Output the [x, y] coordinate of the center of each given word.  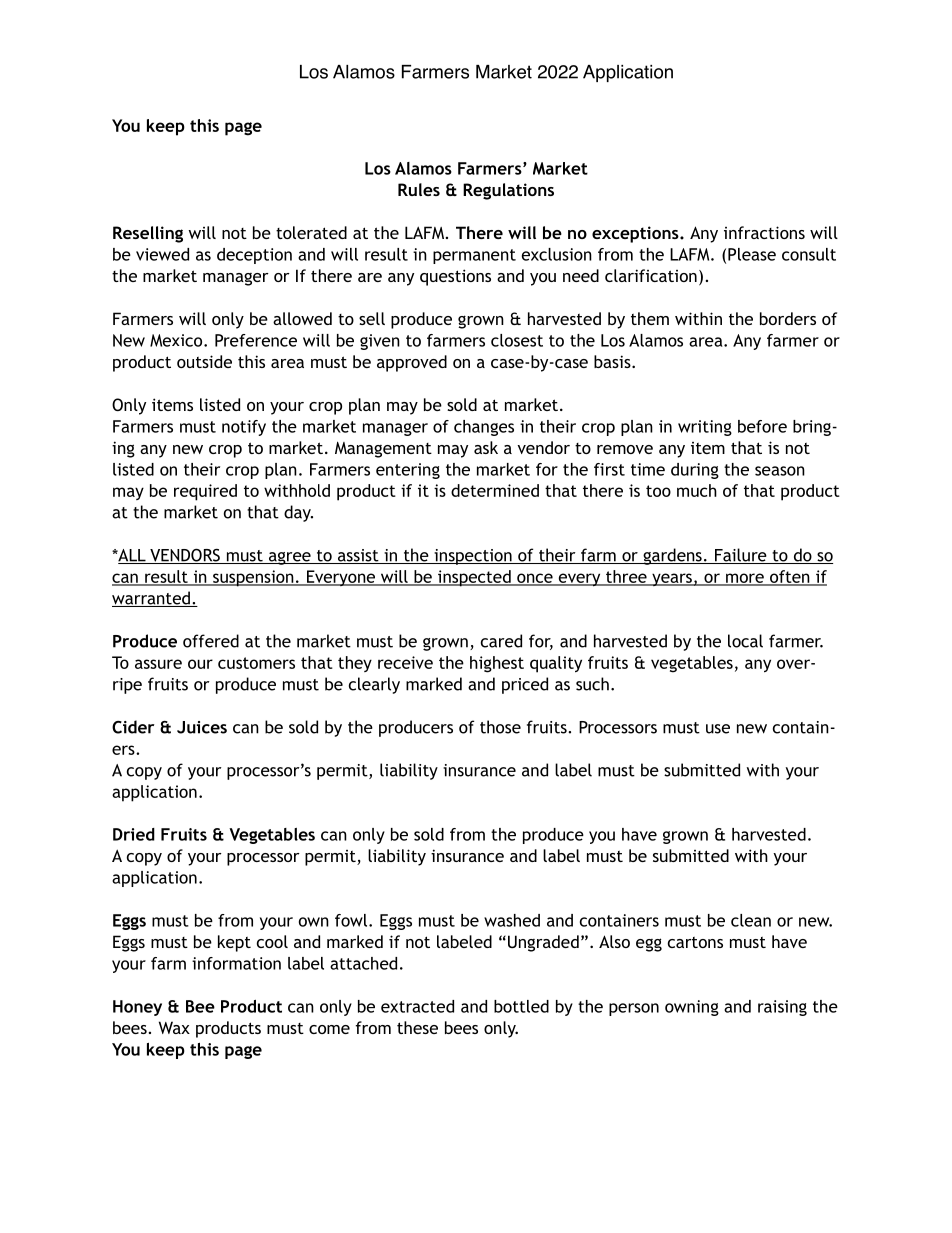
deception [254, 256]
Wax [174, 1027]
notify [244, 428]
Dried [134, 834]
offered [211, 641]
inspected [474, 578]
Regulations [508, 191]
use [718, 729]
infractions [764, 232]
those [500, 727]
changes [484, 428]
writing [705, 428]
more [745, 579]
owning [692, 1008]
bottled [521, 1006]
